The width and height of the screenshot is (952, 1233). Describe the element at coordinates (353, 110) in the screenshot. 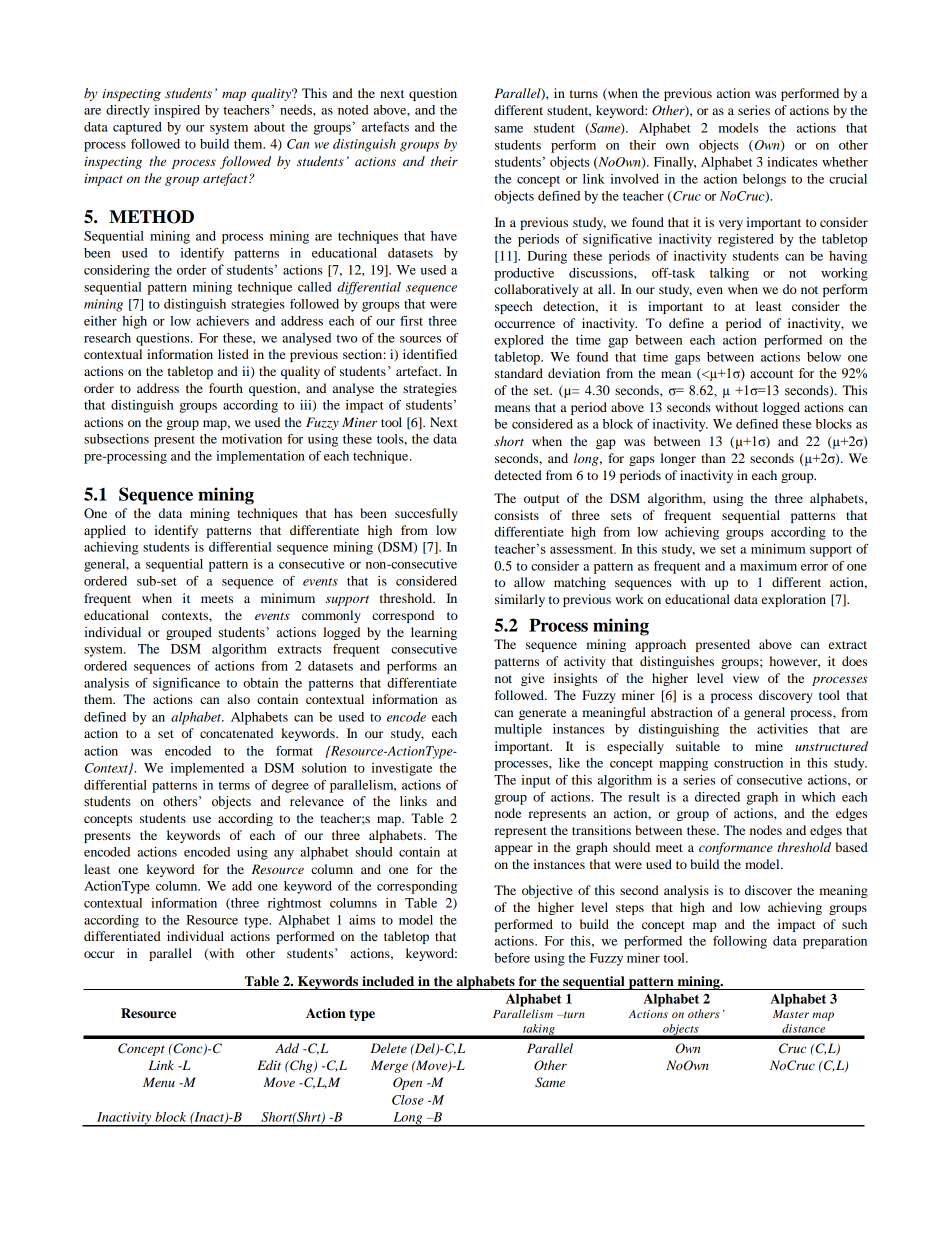

I see `noted` at that location.
